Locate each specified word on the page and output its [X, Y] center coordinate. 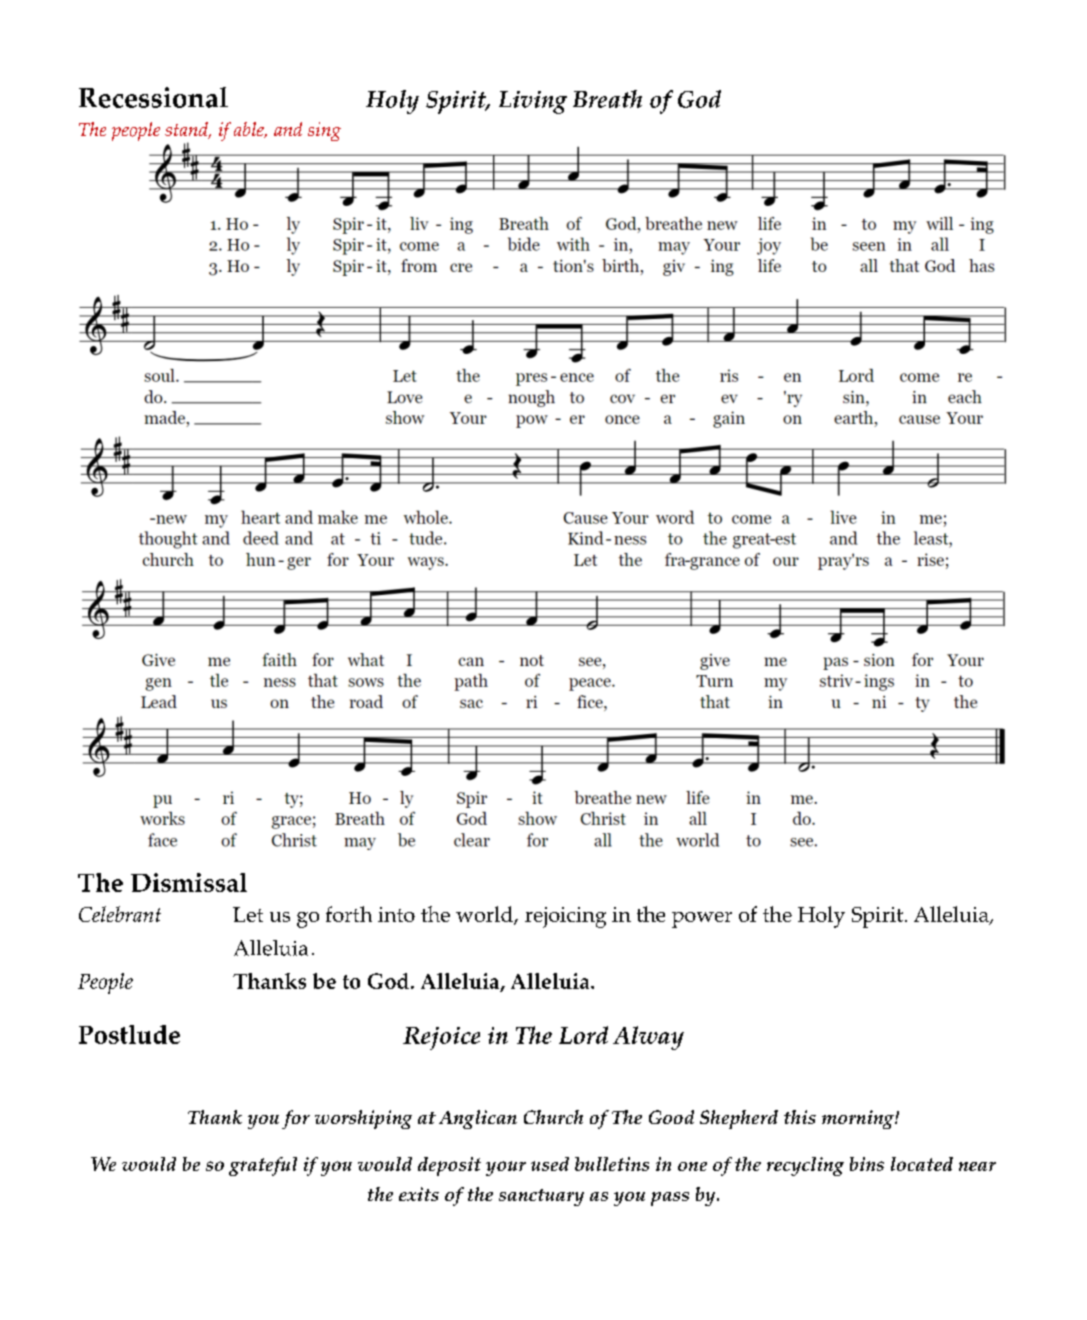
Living [533, 102]
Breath [607, 99]
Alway [648, 1038]
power [702, 920]
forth [349, 914]
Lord [583, 1035]
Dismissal [189, 882]
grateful [263, 1166]
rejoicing [565, 917]
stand [187, 130]
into [396, 914]
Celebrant [120, 914]
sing [324, 131]
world [485, 915]
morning [859, 1119]
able [250, 130]
